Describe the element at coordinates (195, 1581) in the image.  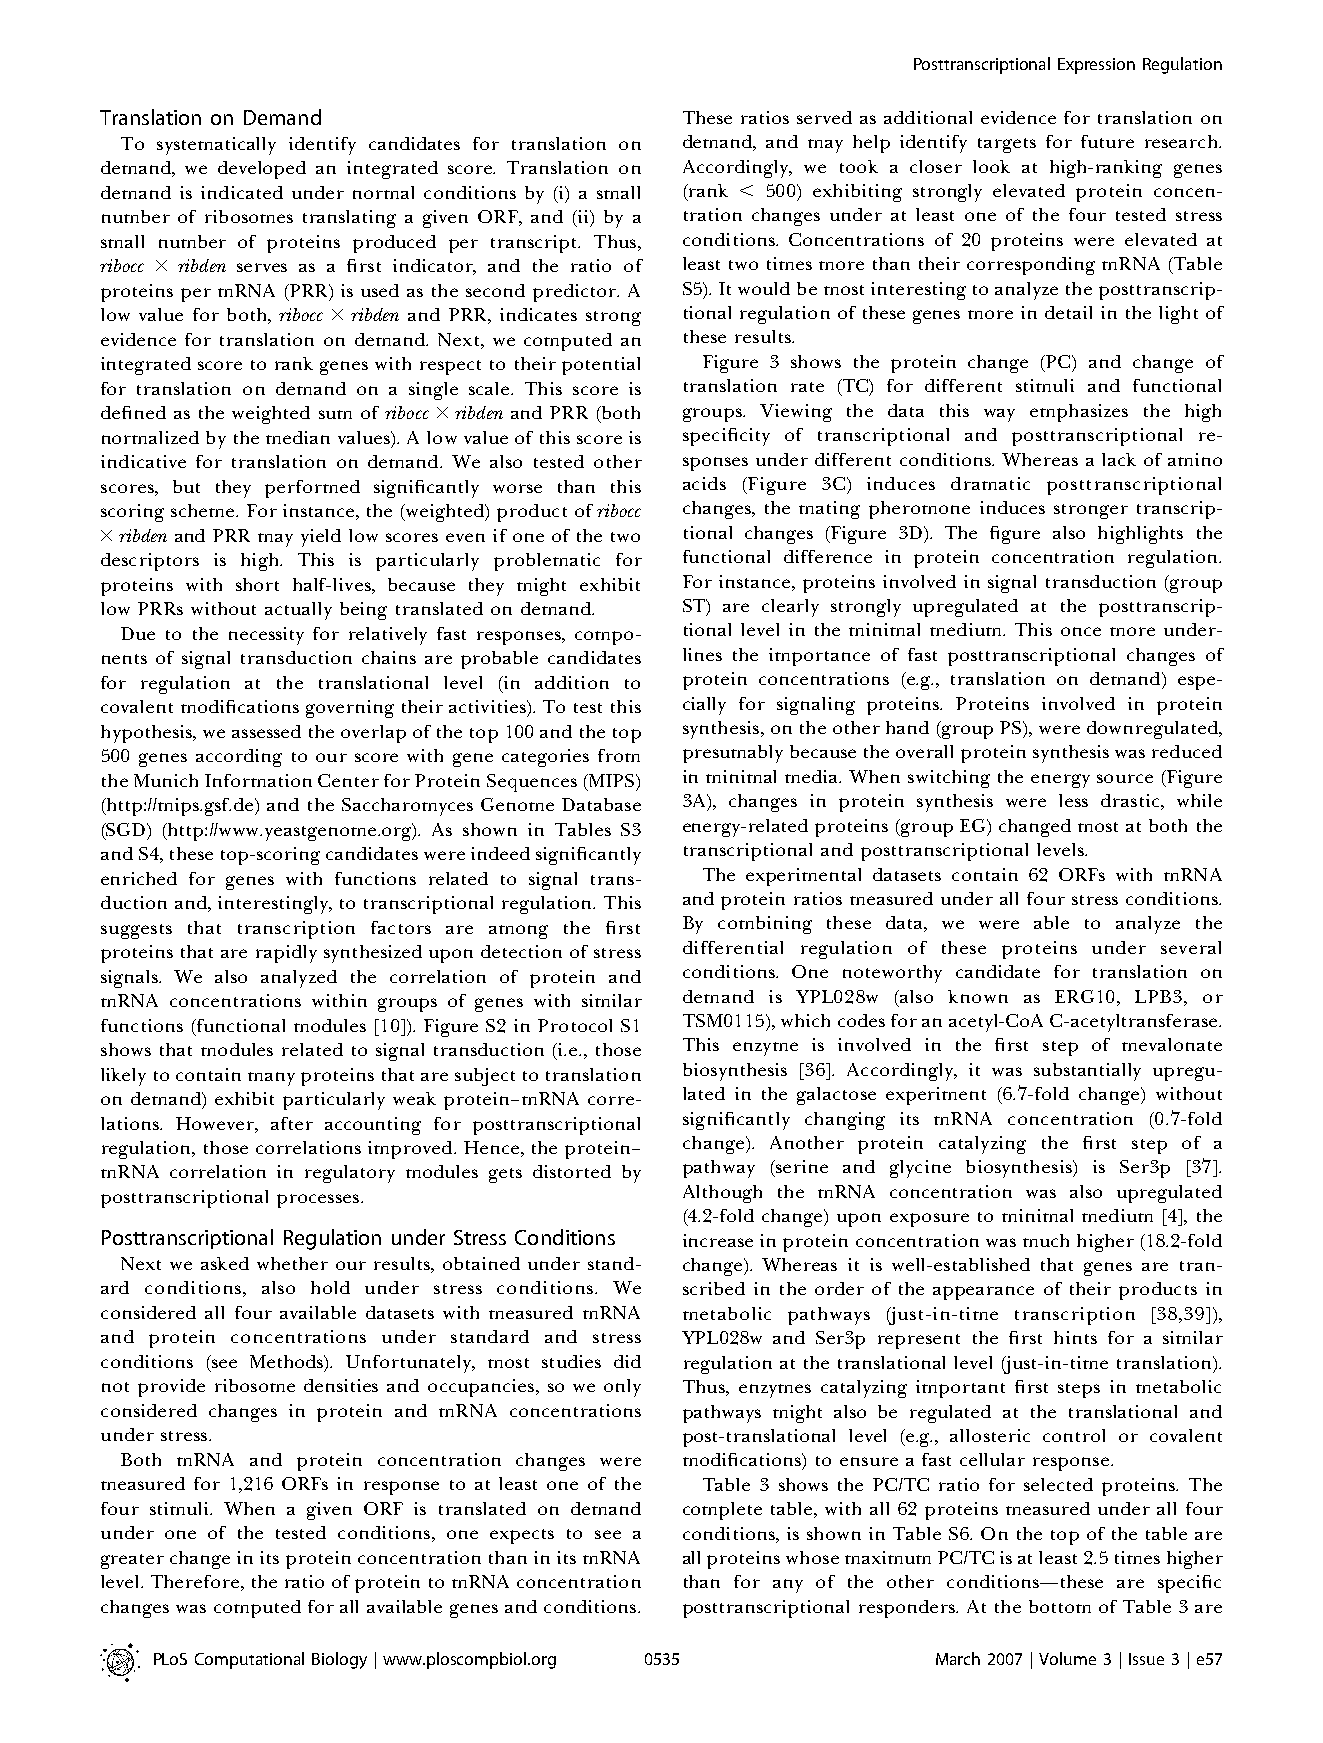
I see `Therefore` at that location.
